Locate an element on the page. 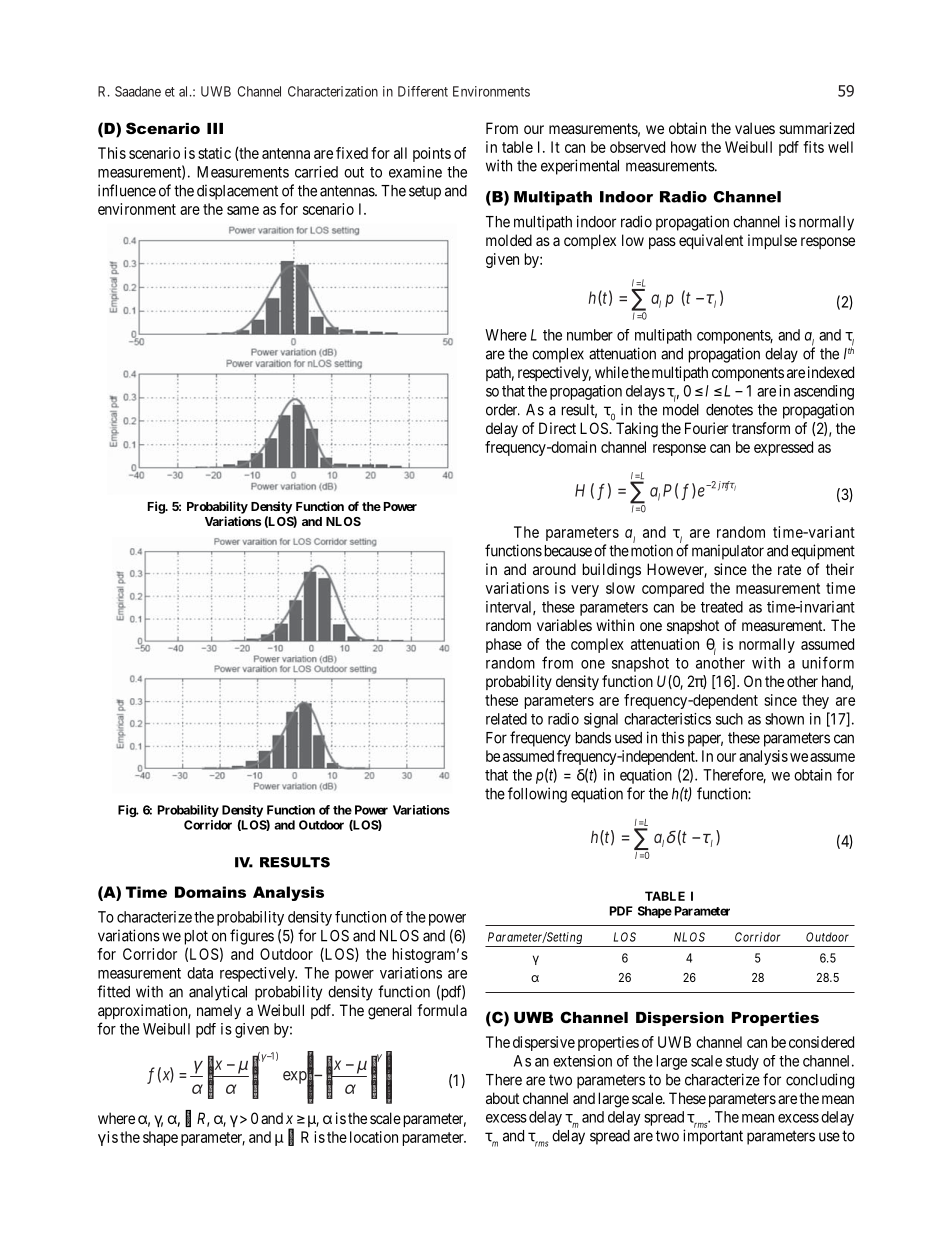 The width and height of the document is (952, 1233). values is located at coordinates (755, 128).
